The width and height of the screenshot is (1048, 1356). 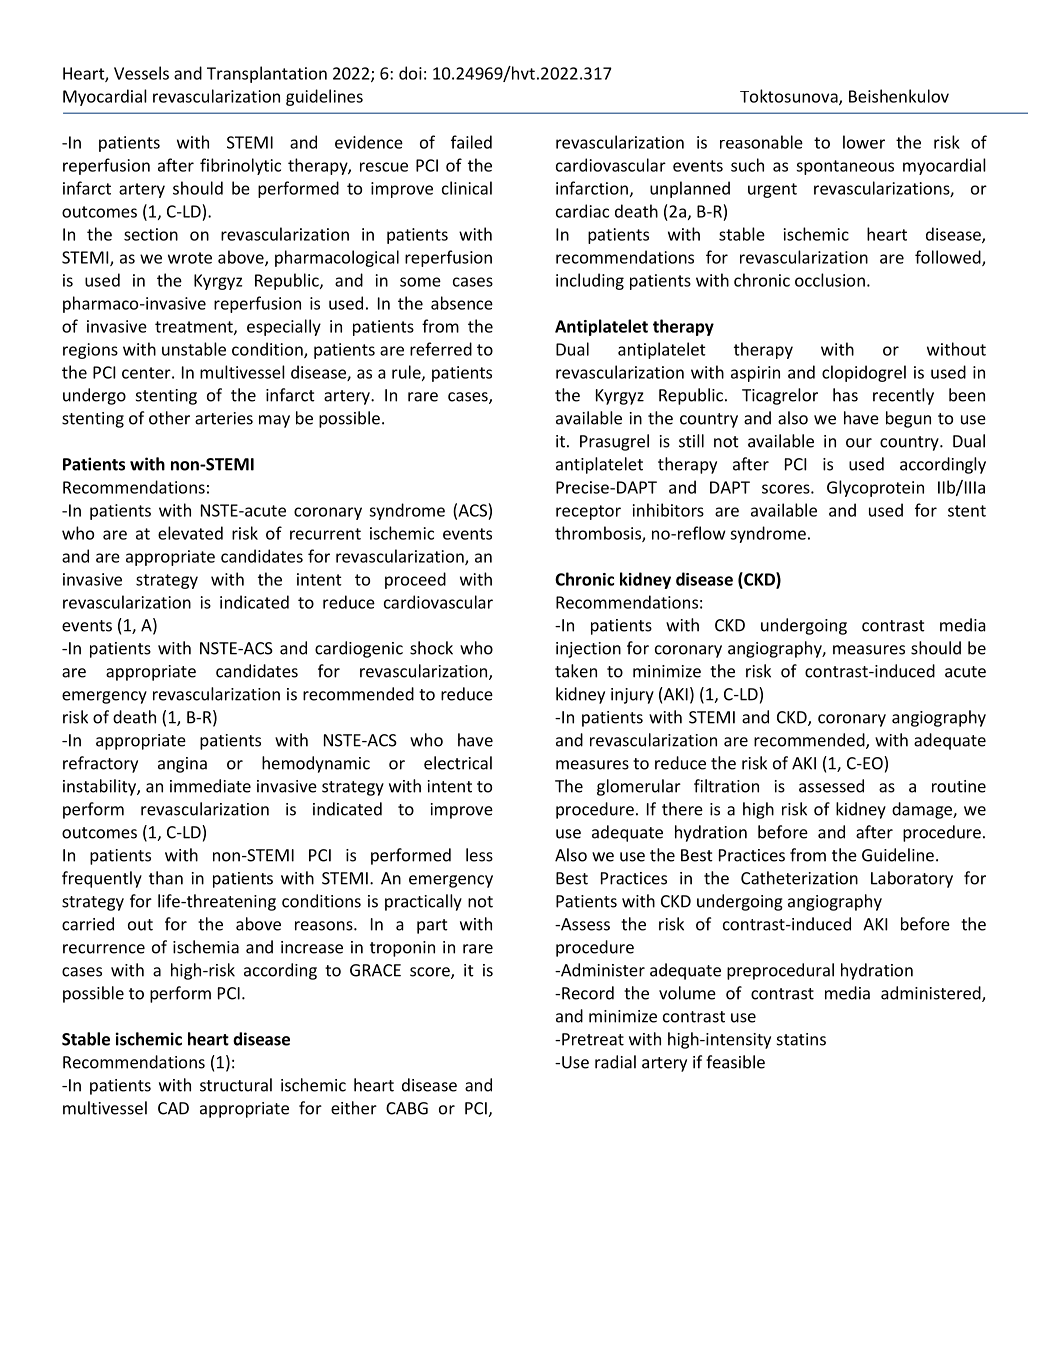 What do you see at coordinates (141, 73) in the screenshot?
I see `Vessels` at bounding box center [141, 73].
